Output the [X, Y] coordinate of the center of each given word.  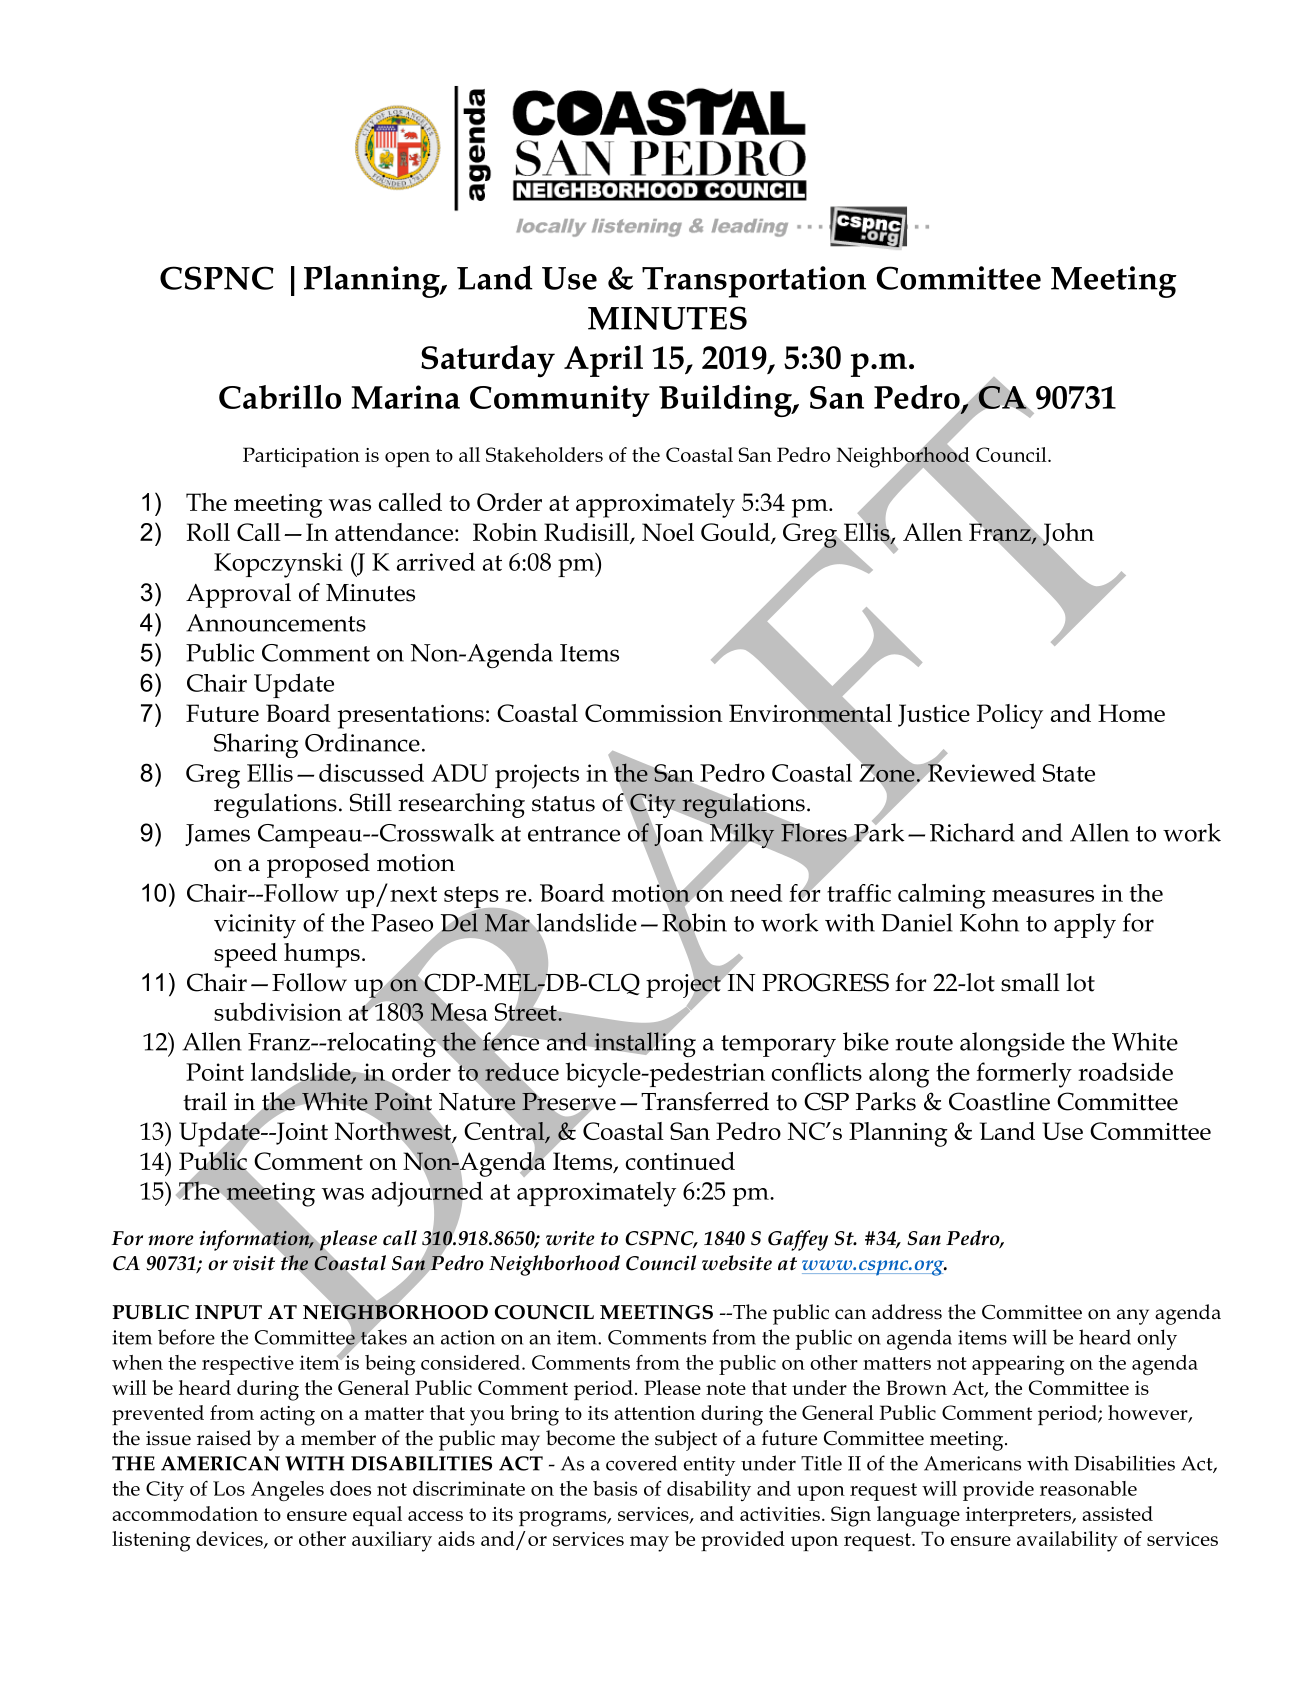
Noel [668, 532]
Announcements [276, 623]
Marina [406, 397]
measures [1043, 896]
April [603, 361]
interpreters [1019, 1516]
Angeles [287, 1491]
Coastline [999, 1101]
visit [254, 1263]
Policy [1010, 716]
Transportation [754, 282]
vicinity [255, 926]
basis [615, 1488]
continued [680, 1161]
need [756, 893]
